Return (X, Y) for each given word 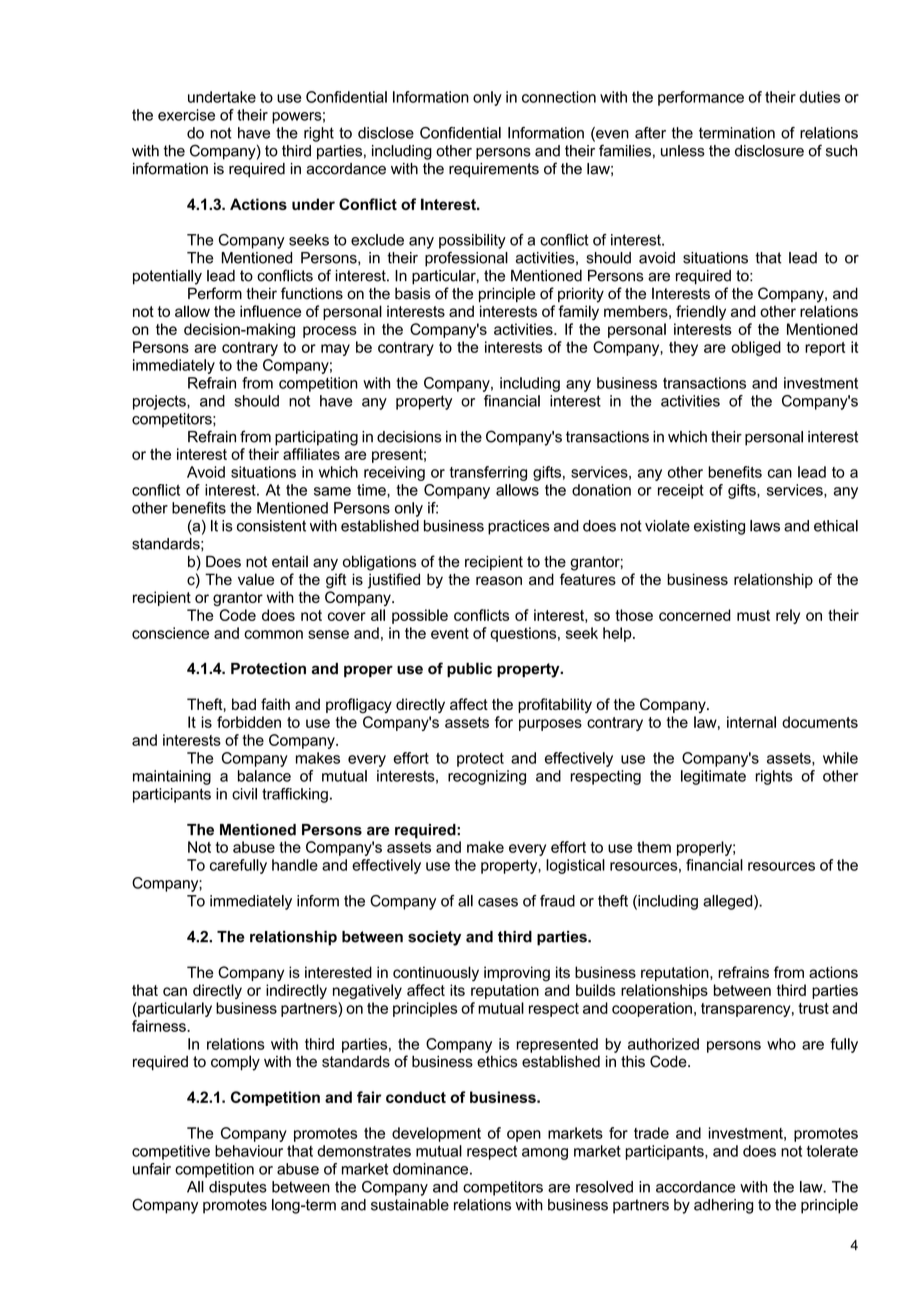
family (578, 312)
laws (765, 526)
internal (751, 722)
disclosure (769, 151)
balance (264, 776)
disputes (238, 1188)
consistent (271, 526)
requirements (494, 170)
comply (235, 1063)
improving (517, 974)
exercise (186, 115)
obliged (756, 348)
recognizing (487, 777)
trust (813, 1008)
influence (270, 311)
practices (519, 527)
